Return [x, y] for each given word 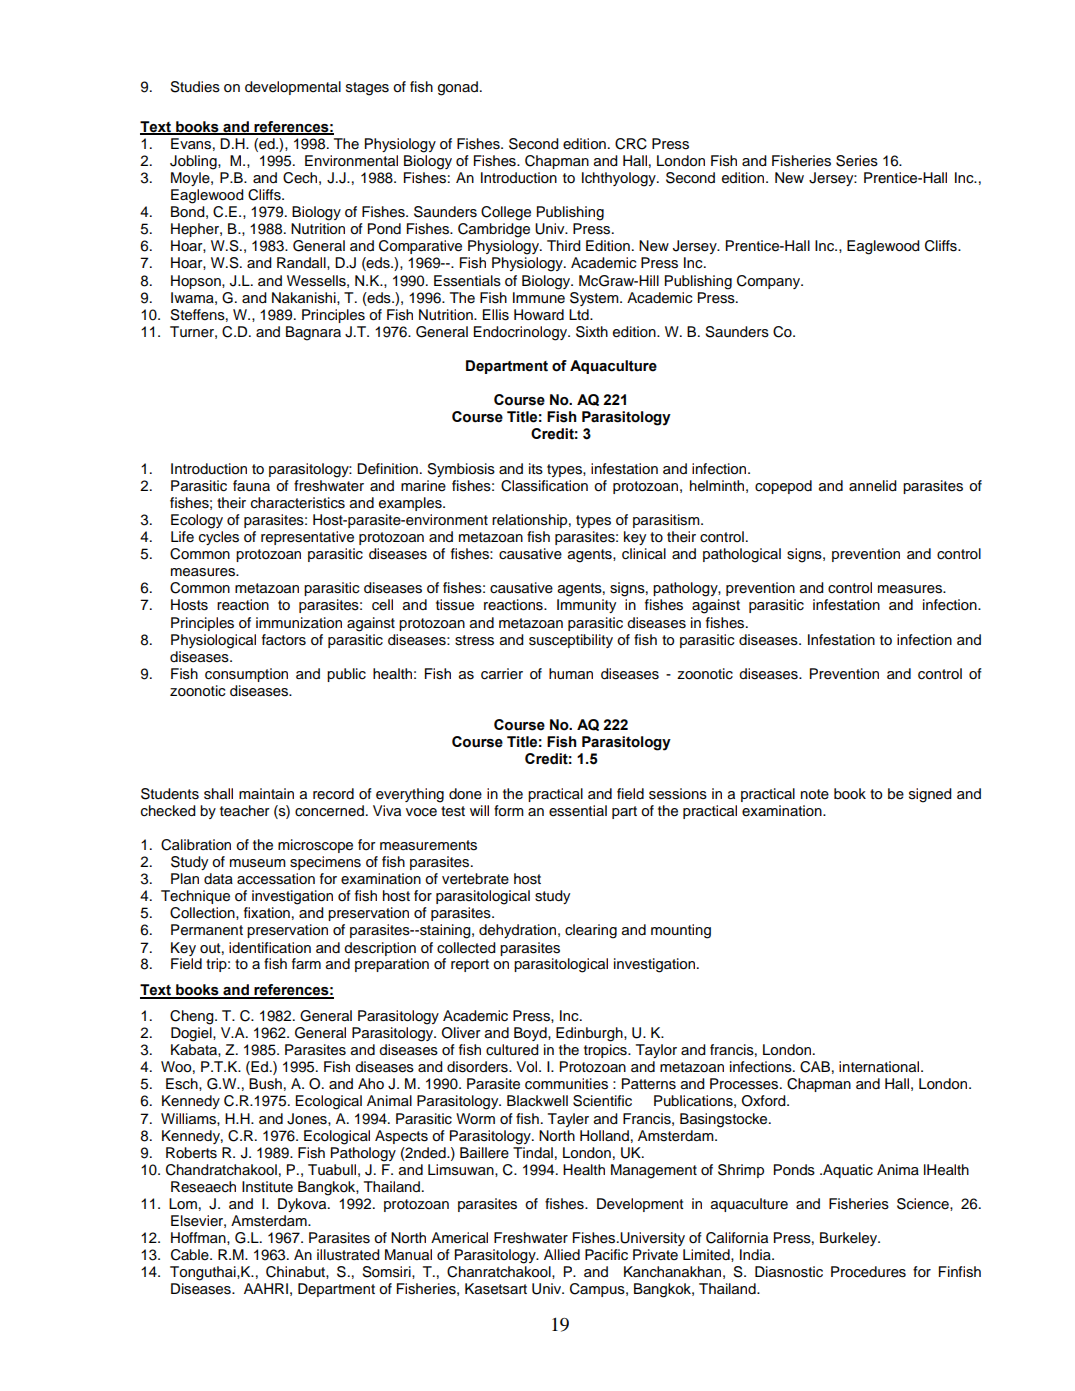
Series [857, 161]
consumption [246, 675]
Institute [267, 1187]
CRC [631, 144]
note [815, 794]
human [571, 674]
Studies [195, 87]
